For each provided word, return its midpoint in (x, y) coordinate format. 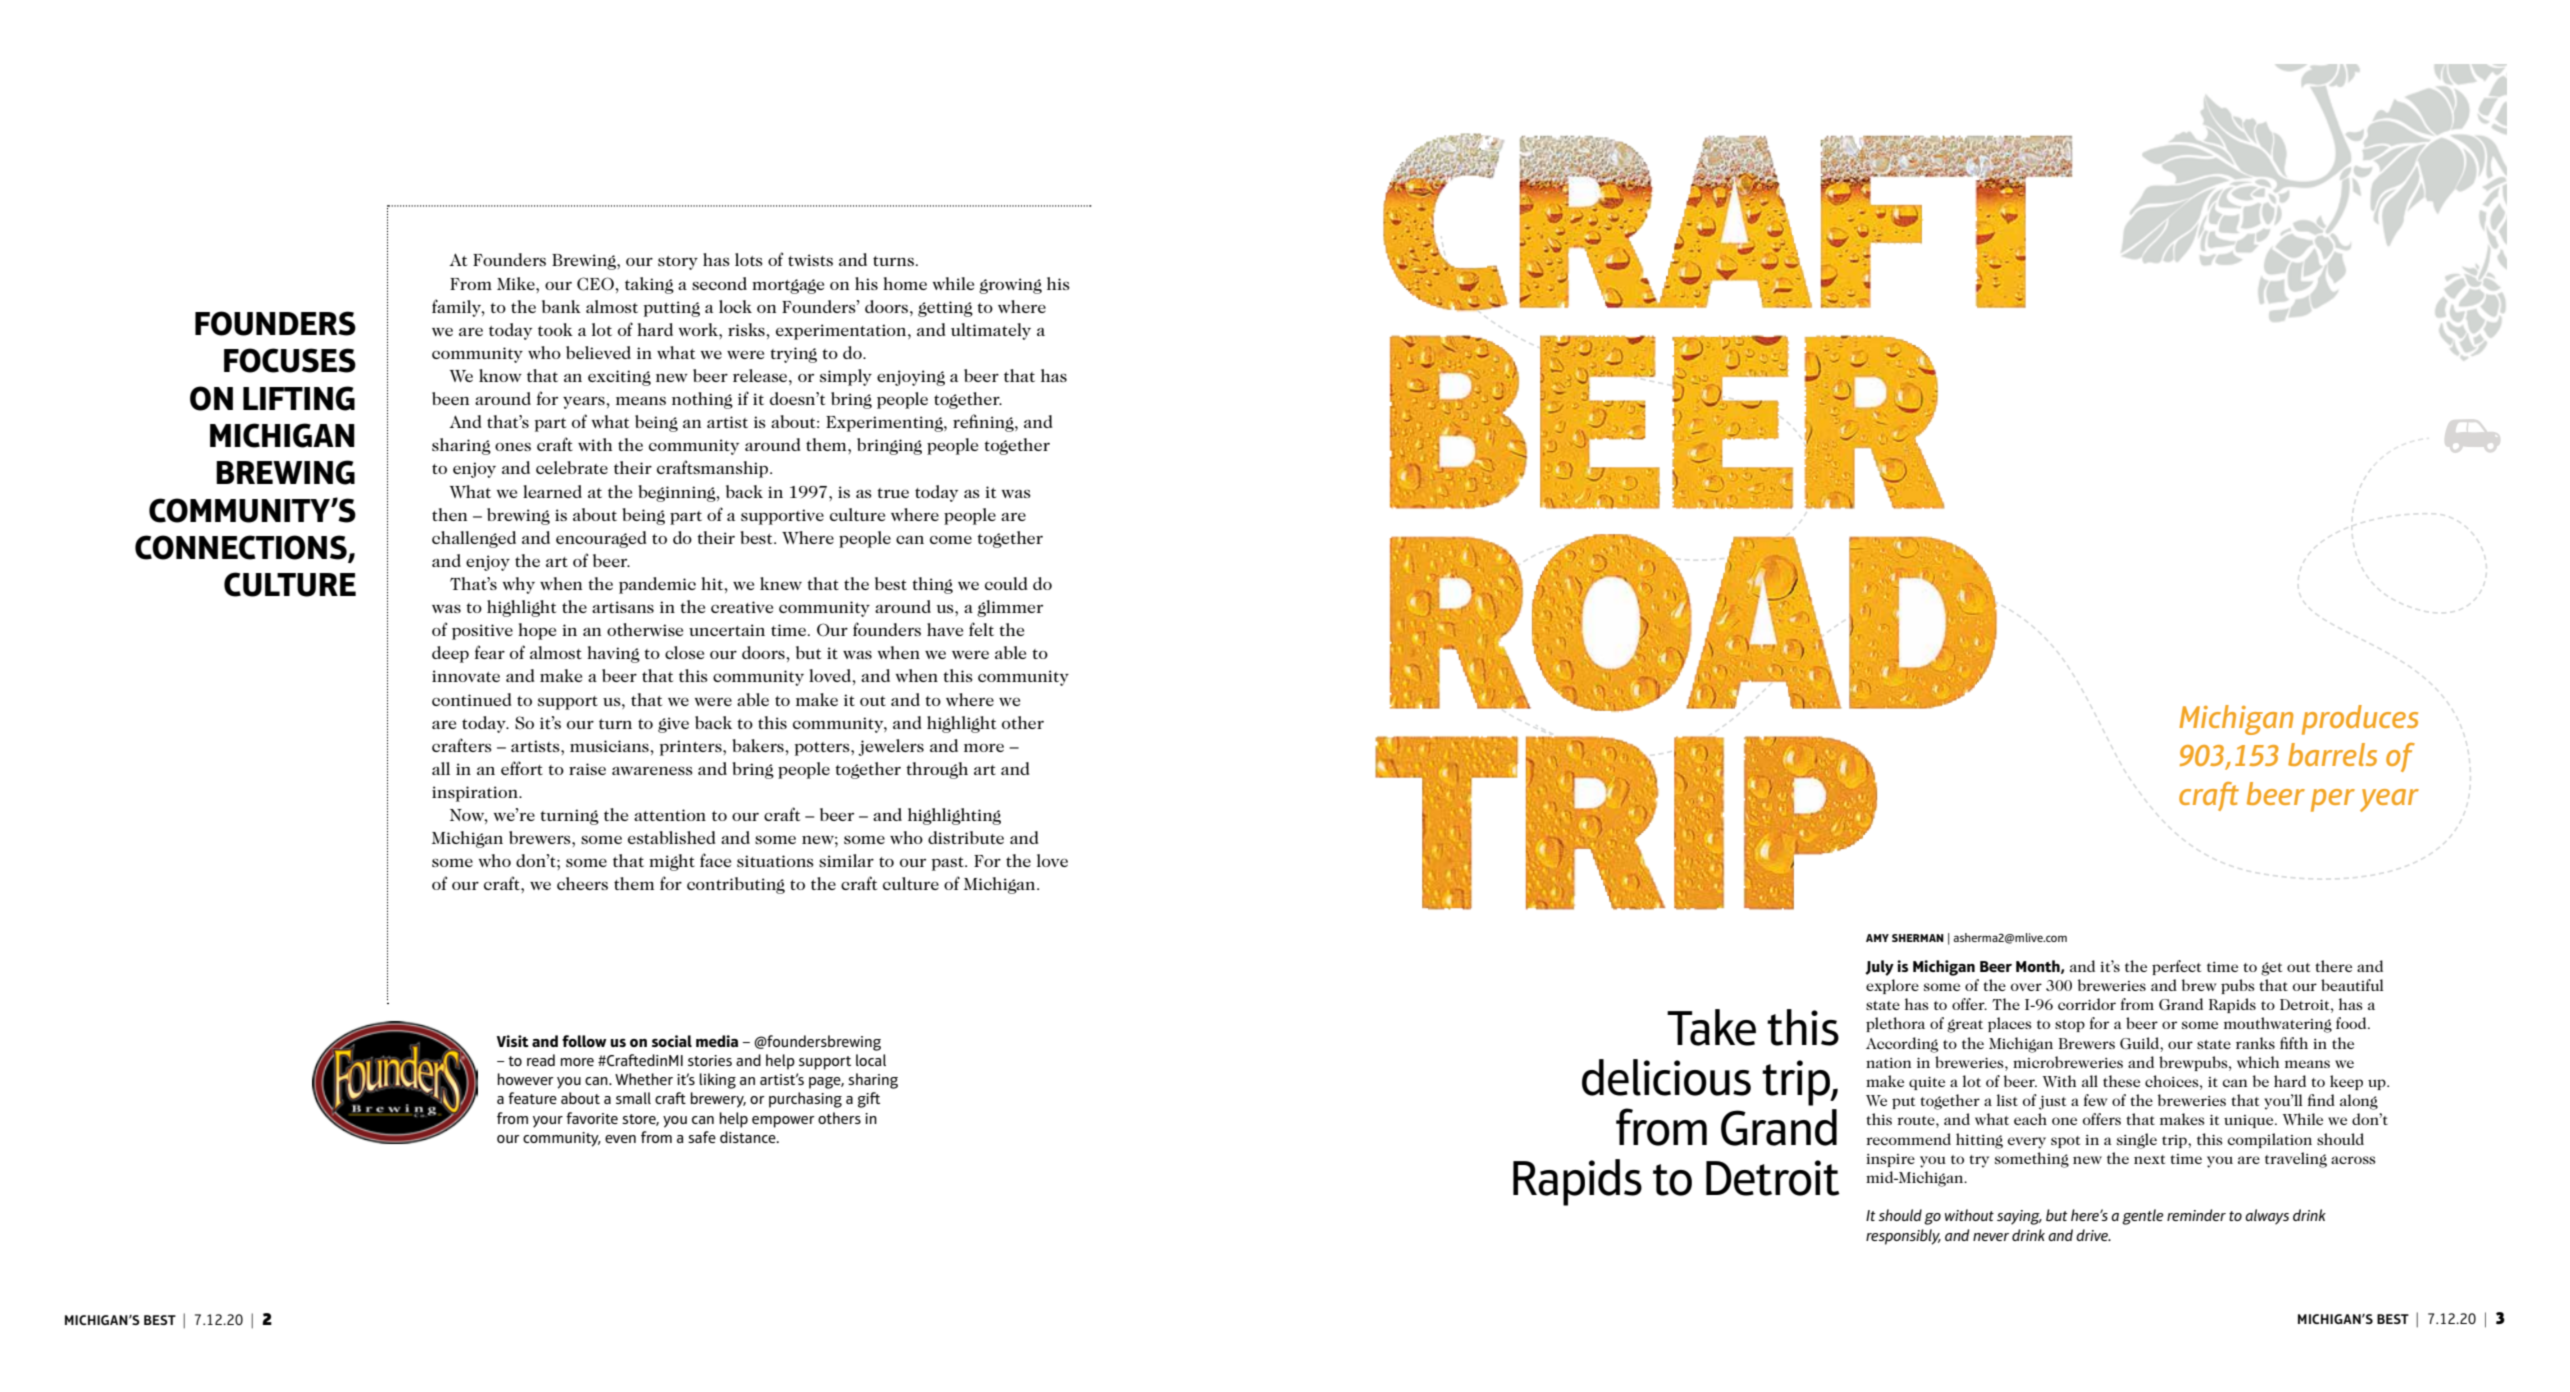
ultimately (991, 331)
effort (522, 768)
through (937, 770)
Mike (517, 283)
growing (1010, 286)
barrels (2332, 754)
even (620, 1139)
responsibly (1903, 1237)
